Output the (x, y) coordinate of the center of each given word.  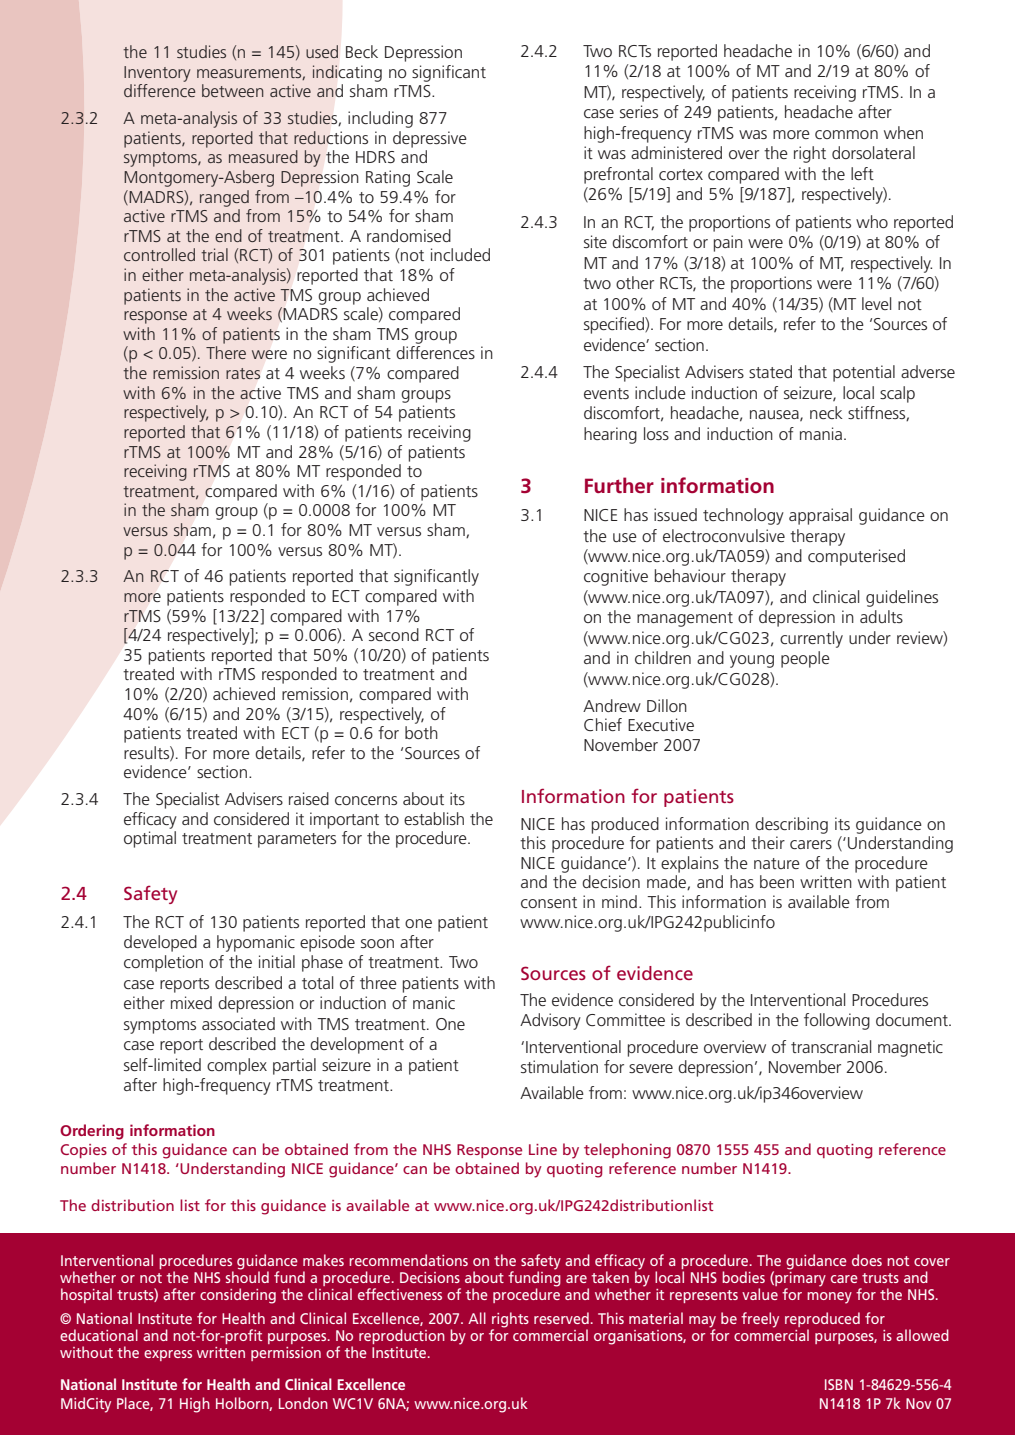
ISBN (839, 1384)
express (168, 1355)
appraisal (820, 516)
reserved (561, 1318)
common (846, 134)
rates (243, 373)
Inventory (157, 74)
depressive (430, 139)
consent (549, 902)
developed (160, 943)
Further (619, 485)
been (777, 881)
